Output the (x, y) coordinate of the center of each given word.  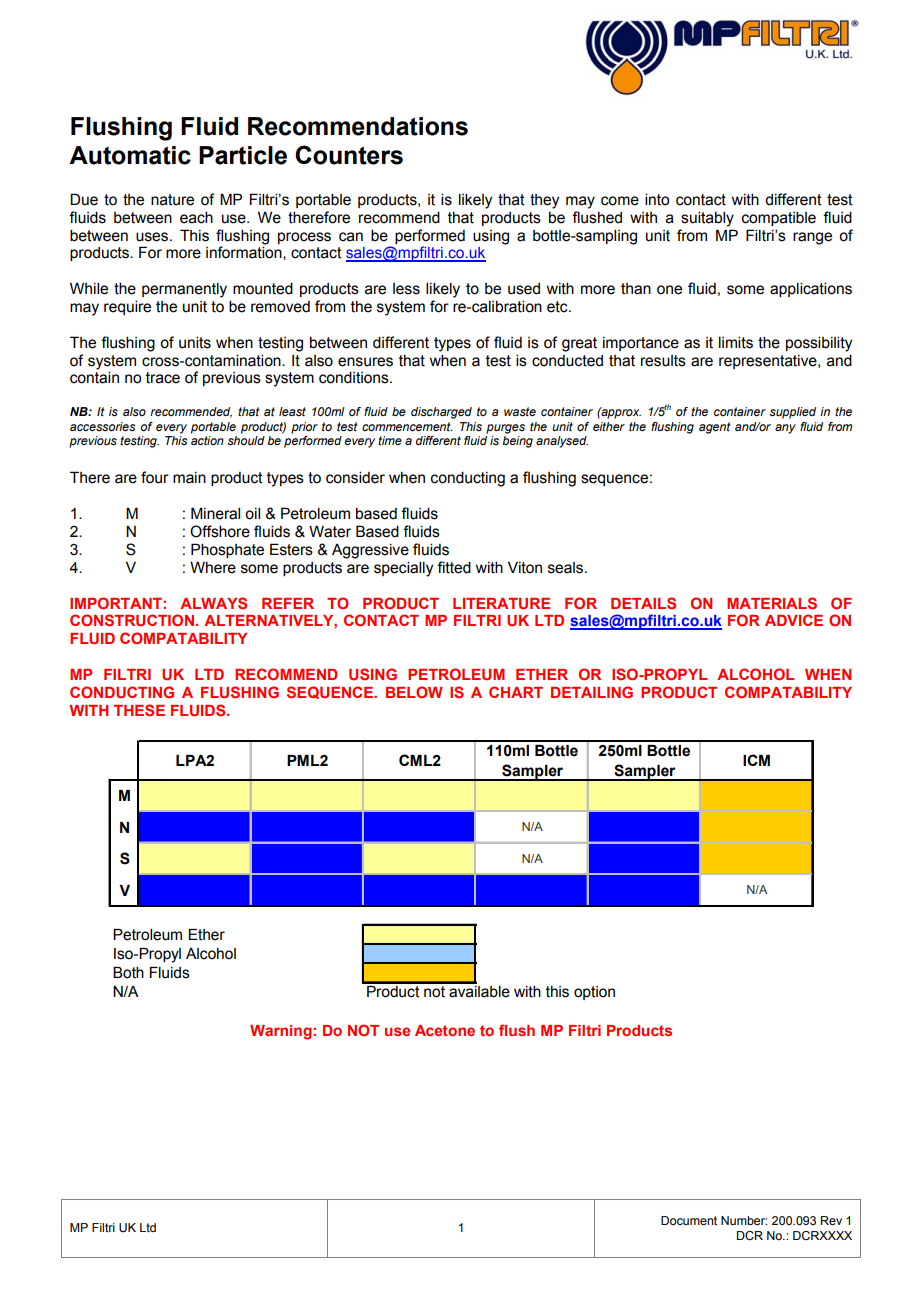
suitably (707, 219)
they (544, 201)
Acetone (445, 1030)
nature (172, 200)
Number (744, 1220)
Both (128, 973)
